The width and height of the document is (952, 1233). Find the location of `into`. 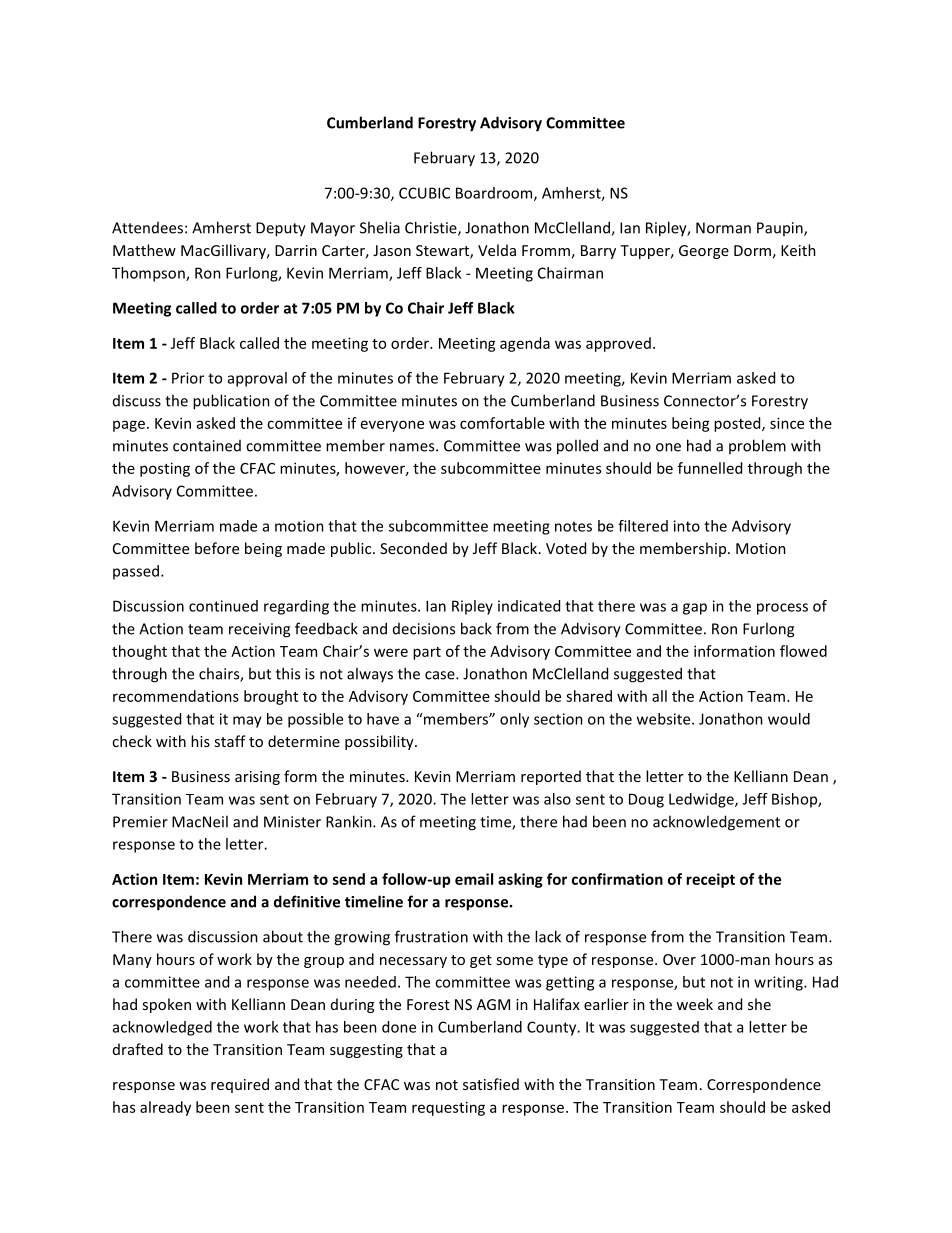

into is located at coordinates (687, 526).
